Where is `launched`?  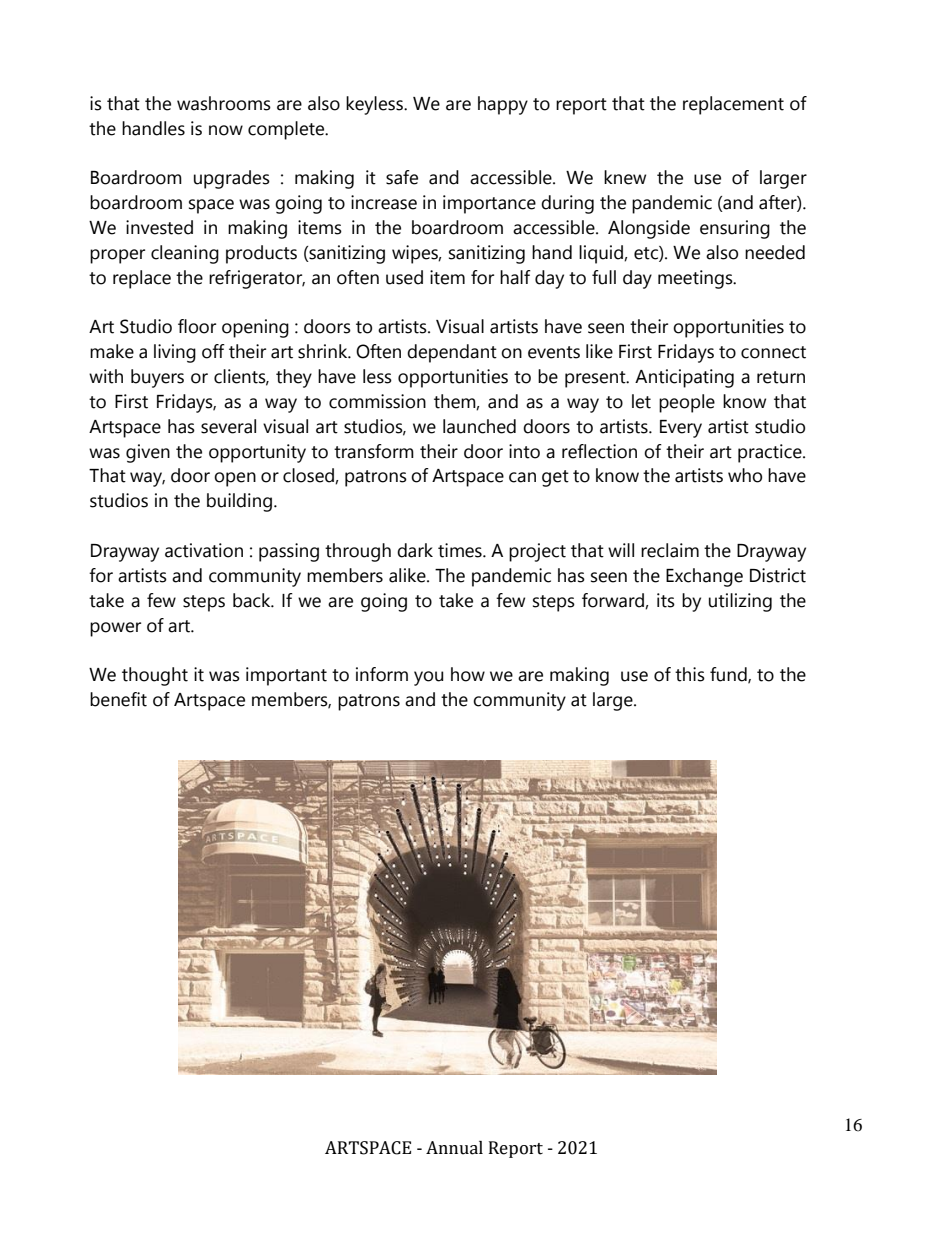 launched is located at coordinates (479, 426).
